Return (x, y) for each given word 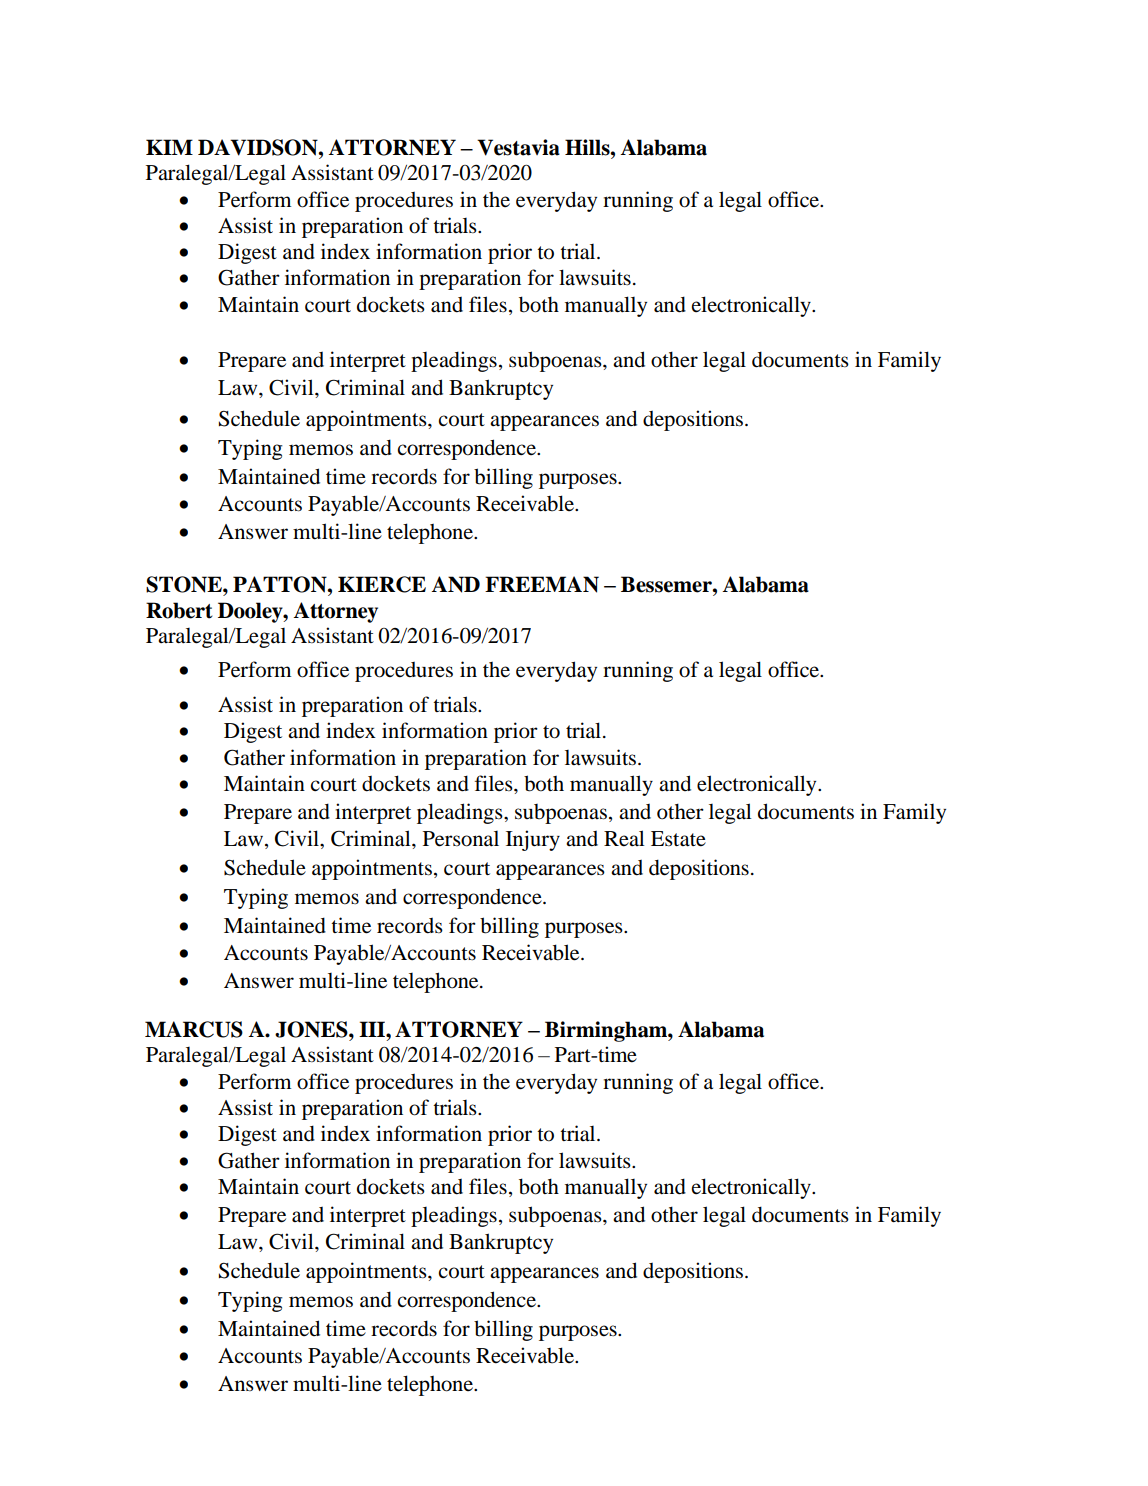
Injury (533, 840)
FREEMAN (542, 584)
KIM (169, 147)
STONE (185, 584)
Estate (678, 839)
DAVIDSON (259, 147)
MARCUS (194, 1029)
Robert (179, 610)
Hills (588, 147)
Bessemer (667, 584)
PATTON (281, 584)
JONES (312, 1029)
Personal (461, 839)
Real (624, 838)
